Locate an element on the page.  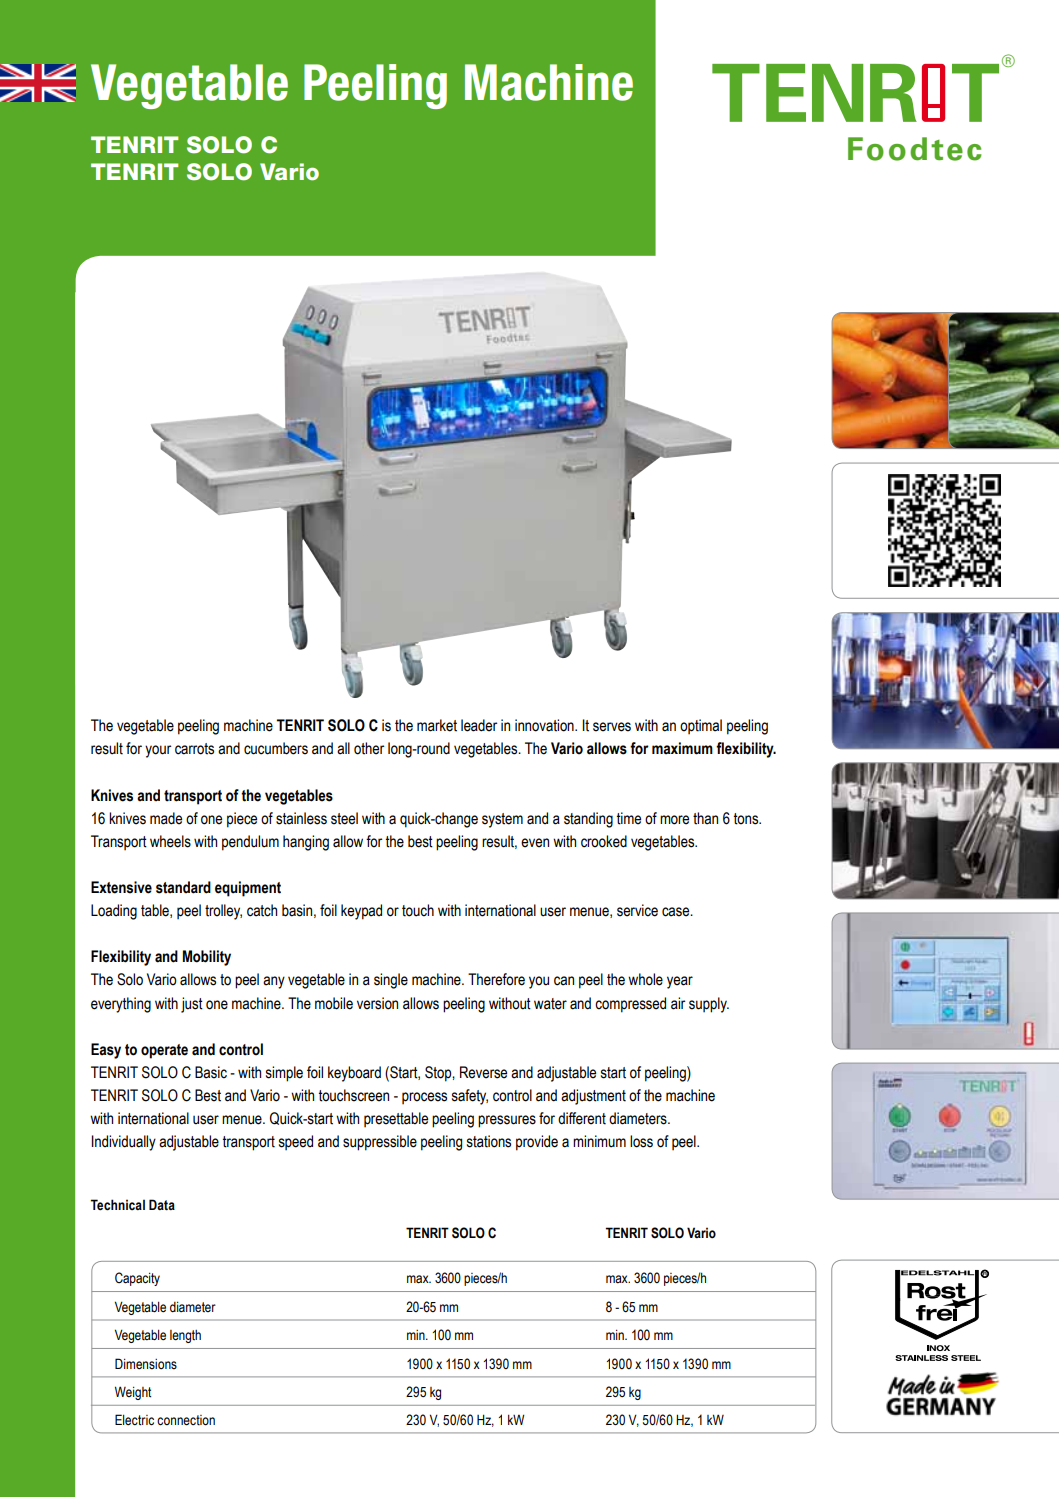
year is located at coordinates (680, 982).
